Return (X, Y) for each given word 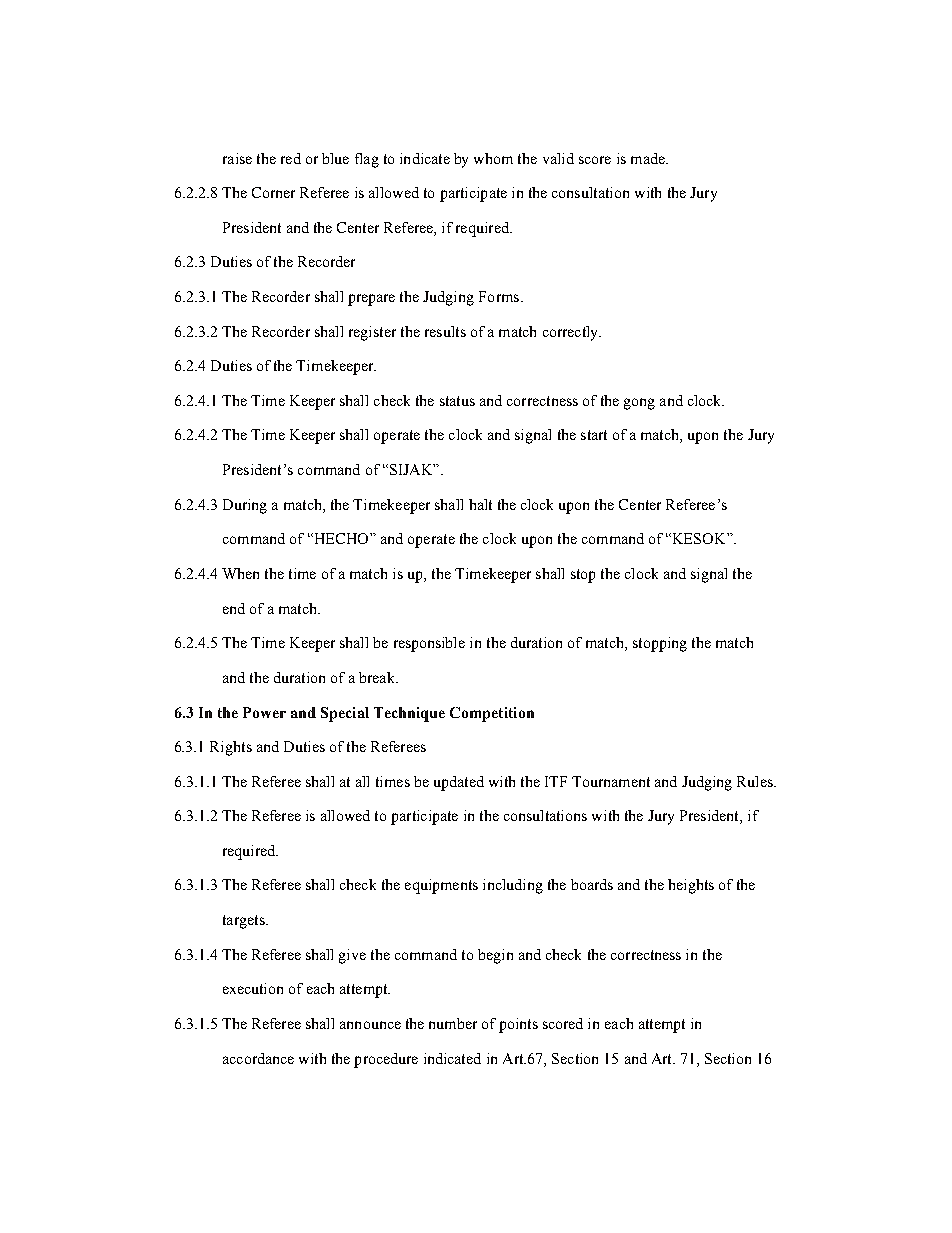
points (518, 1025)
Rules (756, 781)
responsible (429, 644)
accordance (258, 1058)
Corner (273, 192)
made (649, 158)
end (234, 608)
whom (493, 158)
